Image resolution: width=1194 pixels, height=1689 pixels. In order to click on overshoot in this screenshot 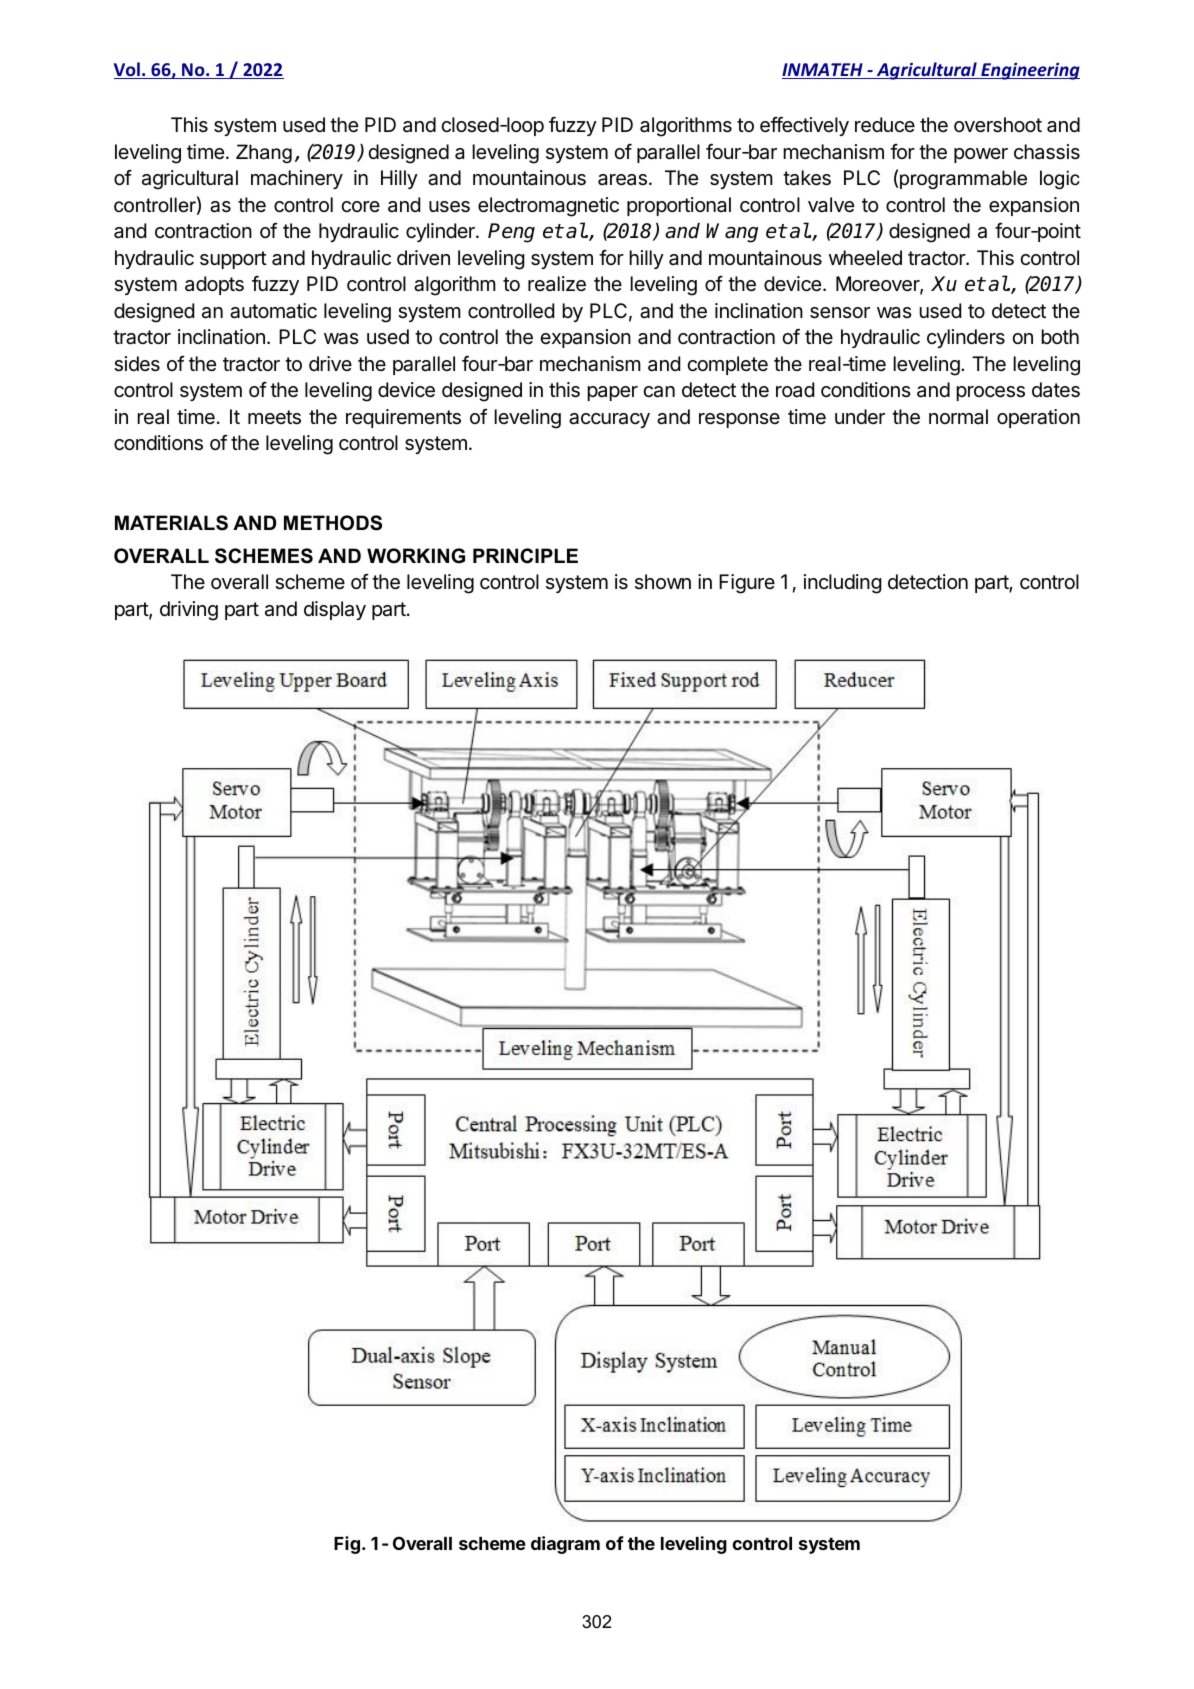, I will do `click(998, 125)`.
